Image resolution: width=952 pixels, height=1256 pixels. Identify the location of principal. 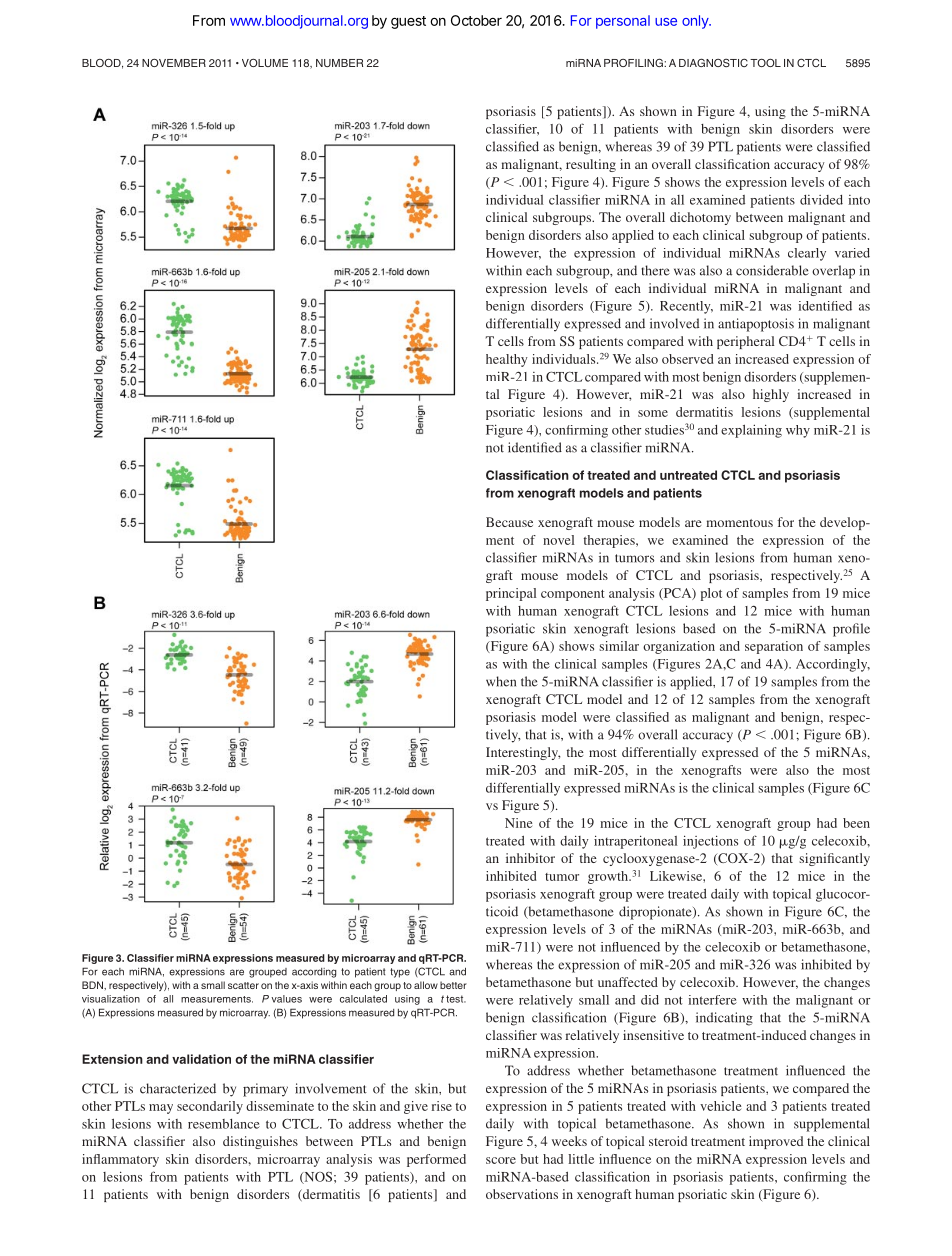
(511, 594).
